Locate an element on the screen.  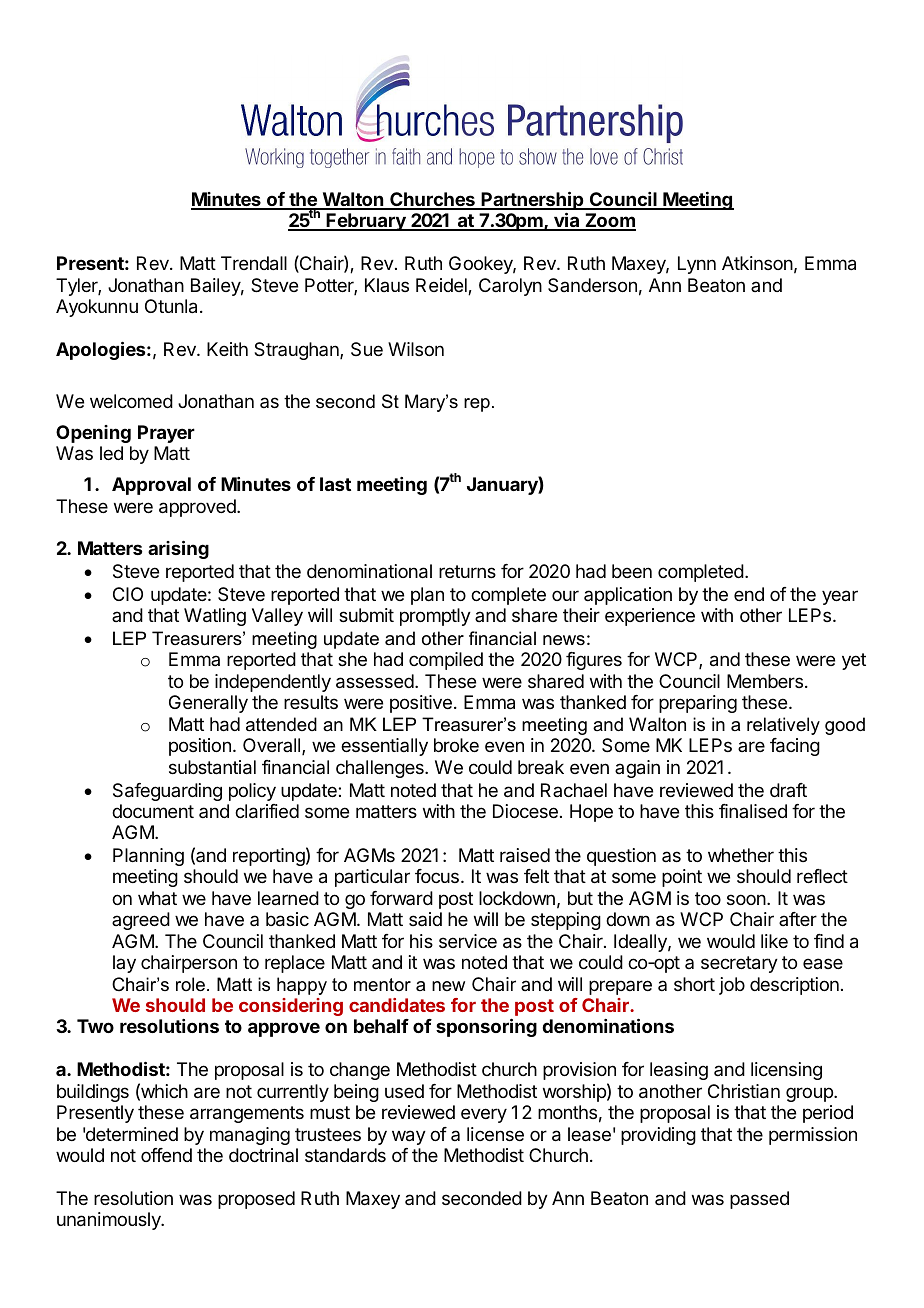
Partnership is located at coordinates (533, 200).
